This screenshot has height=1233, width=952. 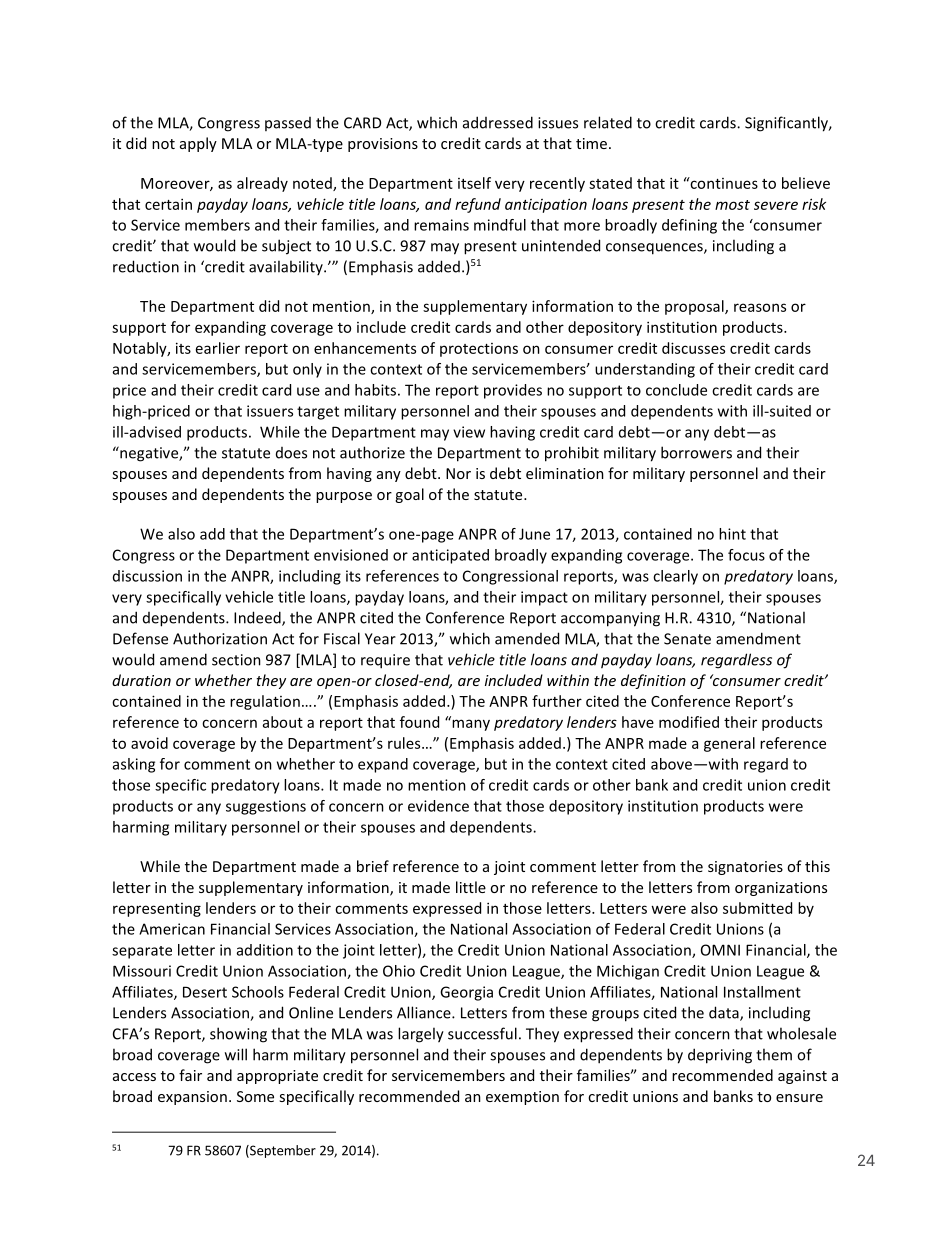 I want to click on impact, so click(x=544, y=598).
